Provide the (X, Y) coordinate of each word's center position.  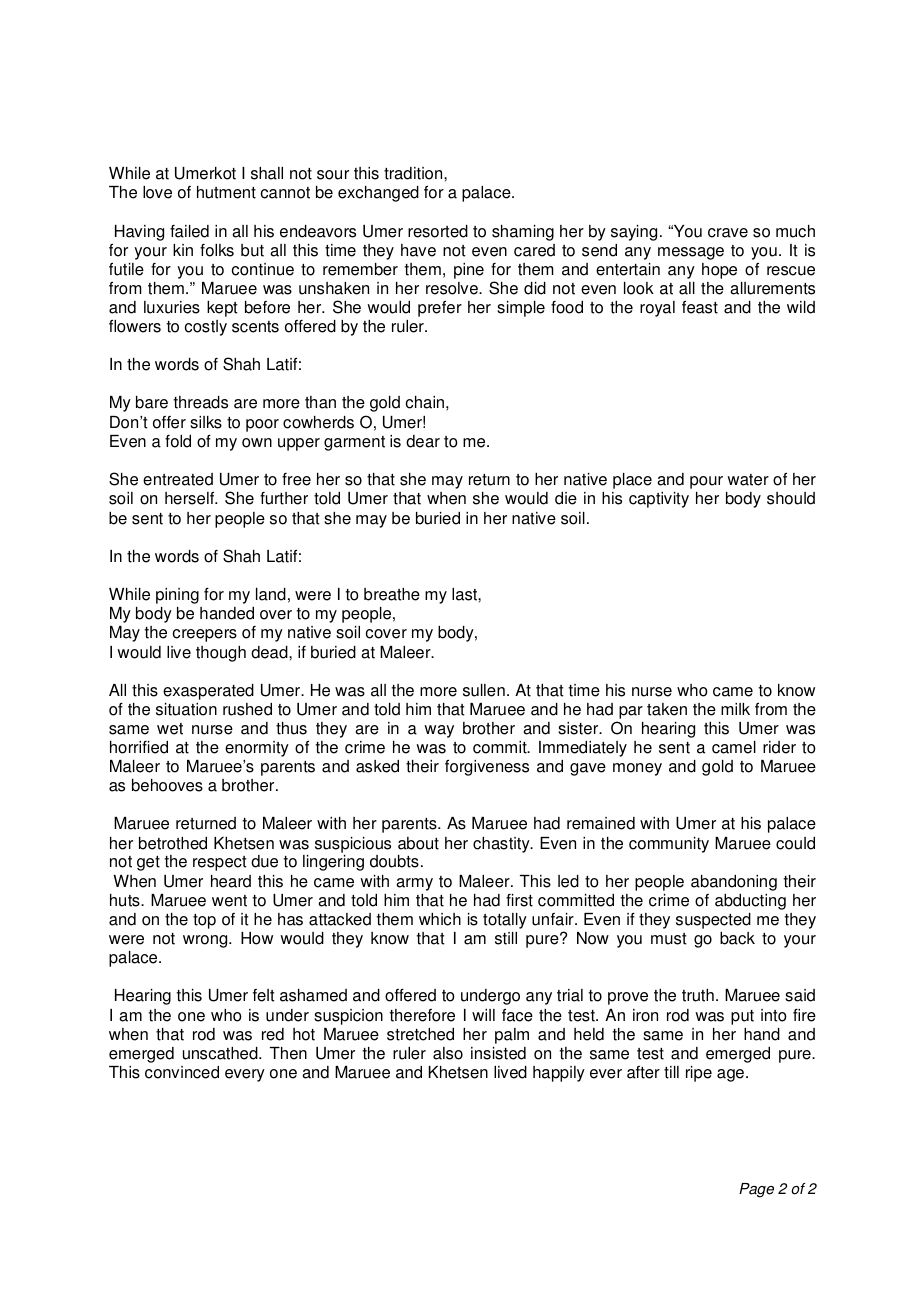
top (204, 921)
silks (206, 422)
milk (735, 709)
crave (728, 233)
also (448, 1053)
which (440, 919)
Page (756, 1190)
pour (706, 482)
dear (423, 441)
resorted (438, 231)
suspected (713, 921)
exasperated (208, 692)
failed (189, 231)
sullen (484, 690)
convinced (182, 1072)
